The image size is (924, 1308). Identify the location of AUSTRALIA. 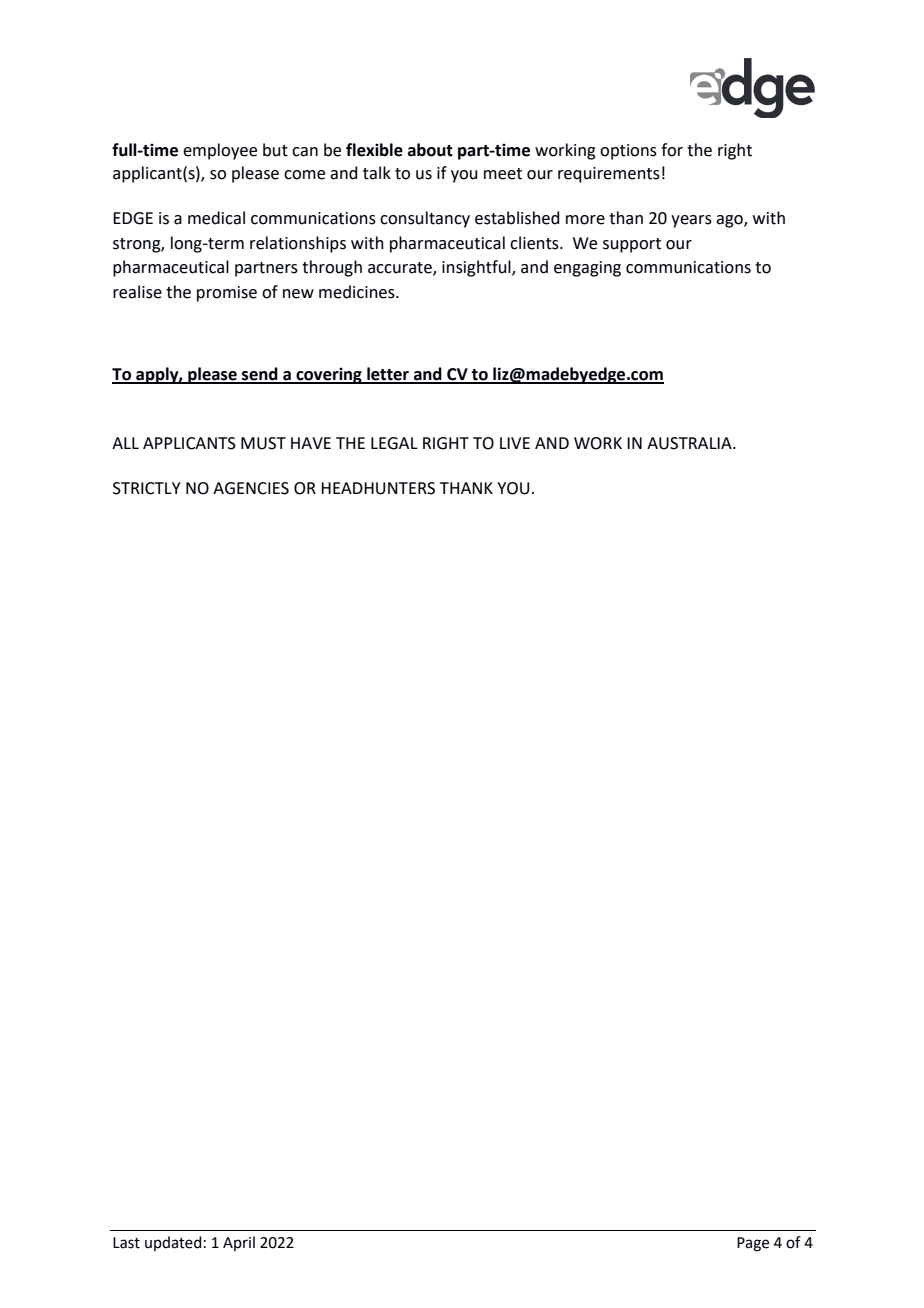
(690, 443).
